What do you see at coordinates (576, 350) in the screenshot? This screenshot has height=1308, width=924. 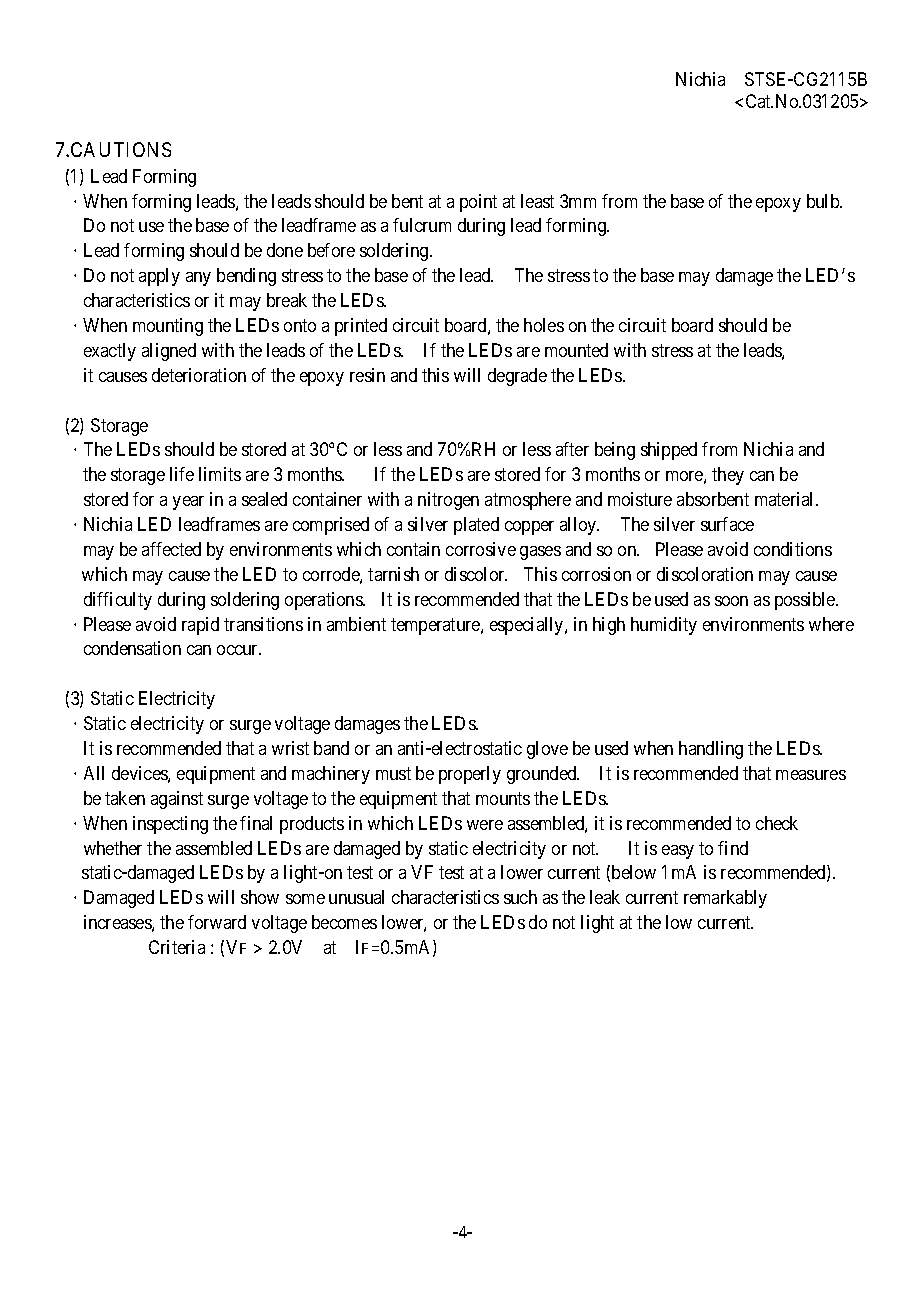 I see `mounted` at bounding box center [576, 350].
